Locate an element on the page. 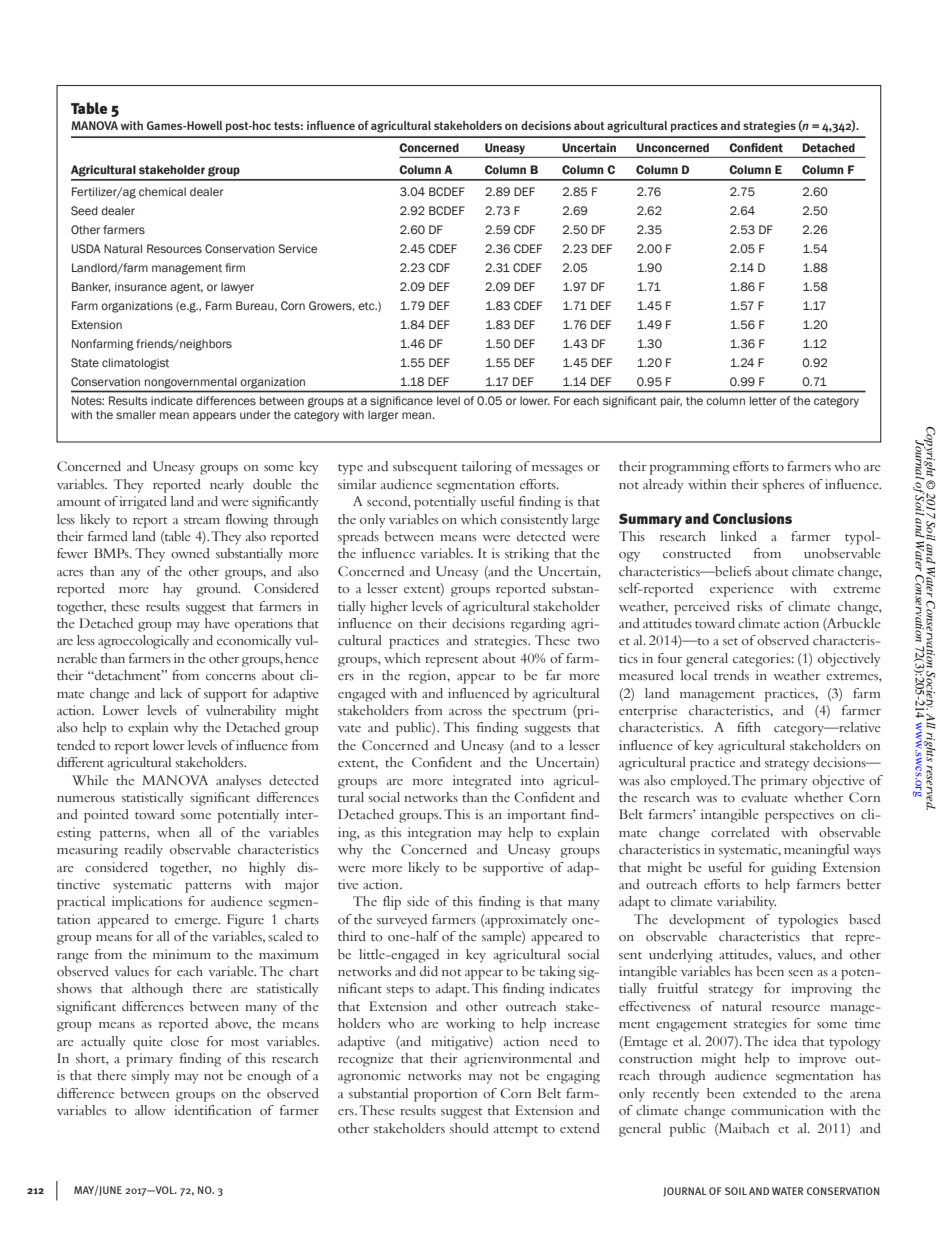  trends is located at coordinates (731, 675).
